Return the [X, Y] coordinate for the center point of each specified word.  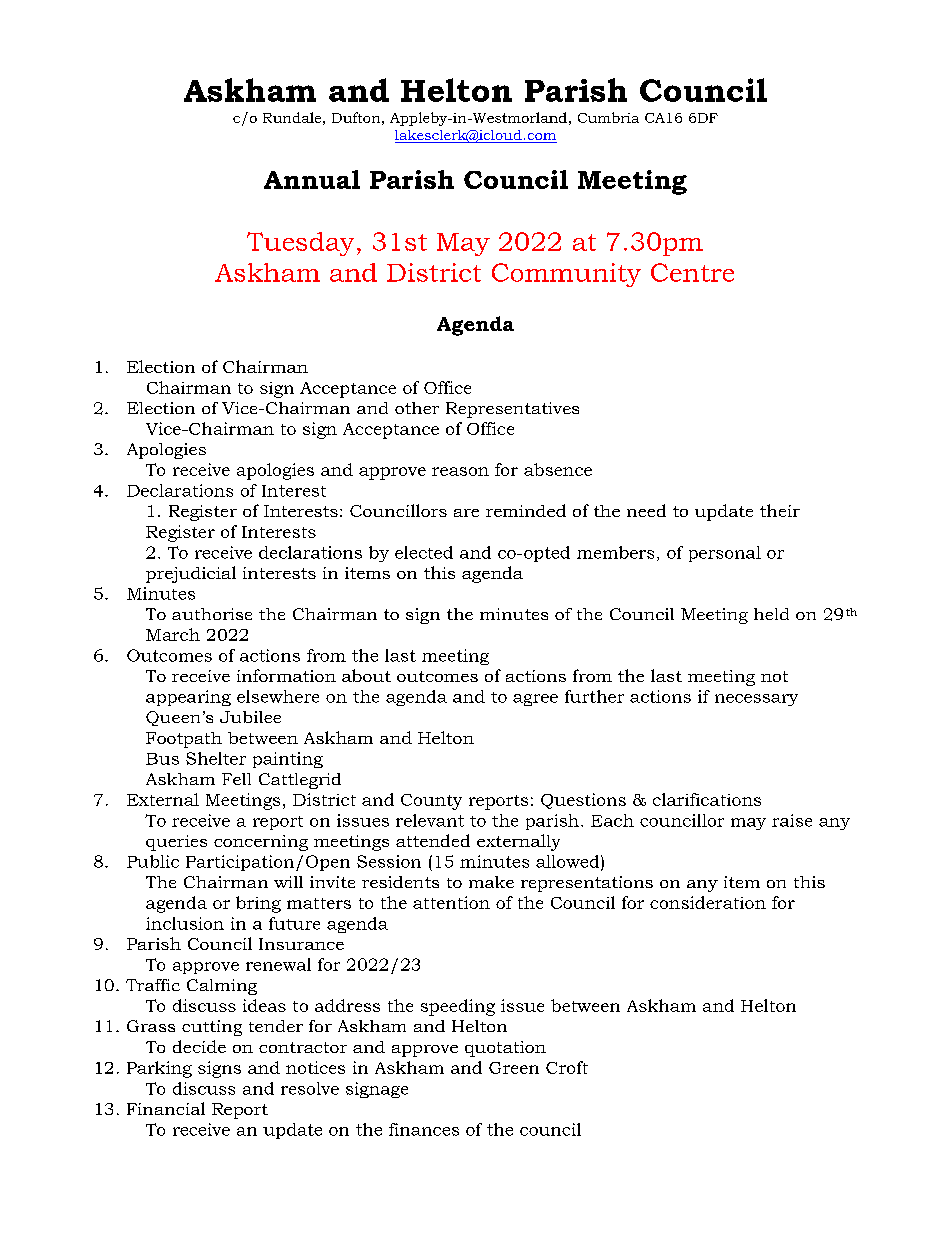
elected [424, 552]
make [491, 882]
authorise [212, 614]
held [771, 614]
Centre [692, 272]
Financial [166, 1108]
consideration [708, 902]
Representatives [512, 410]
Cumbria [608, 117]
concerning [261, 843]
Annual [312, 179]
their [780, 510]
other [417, 408]
